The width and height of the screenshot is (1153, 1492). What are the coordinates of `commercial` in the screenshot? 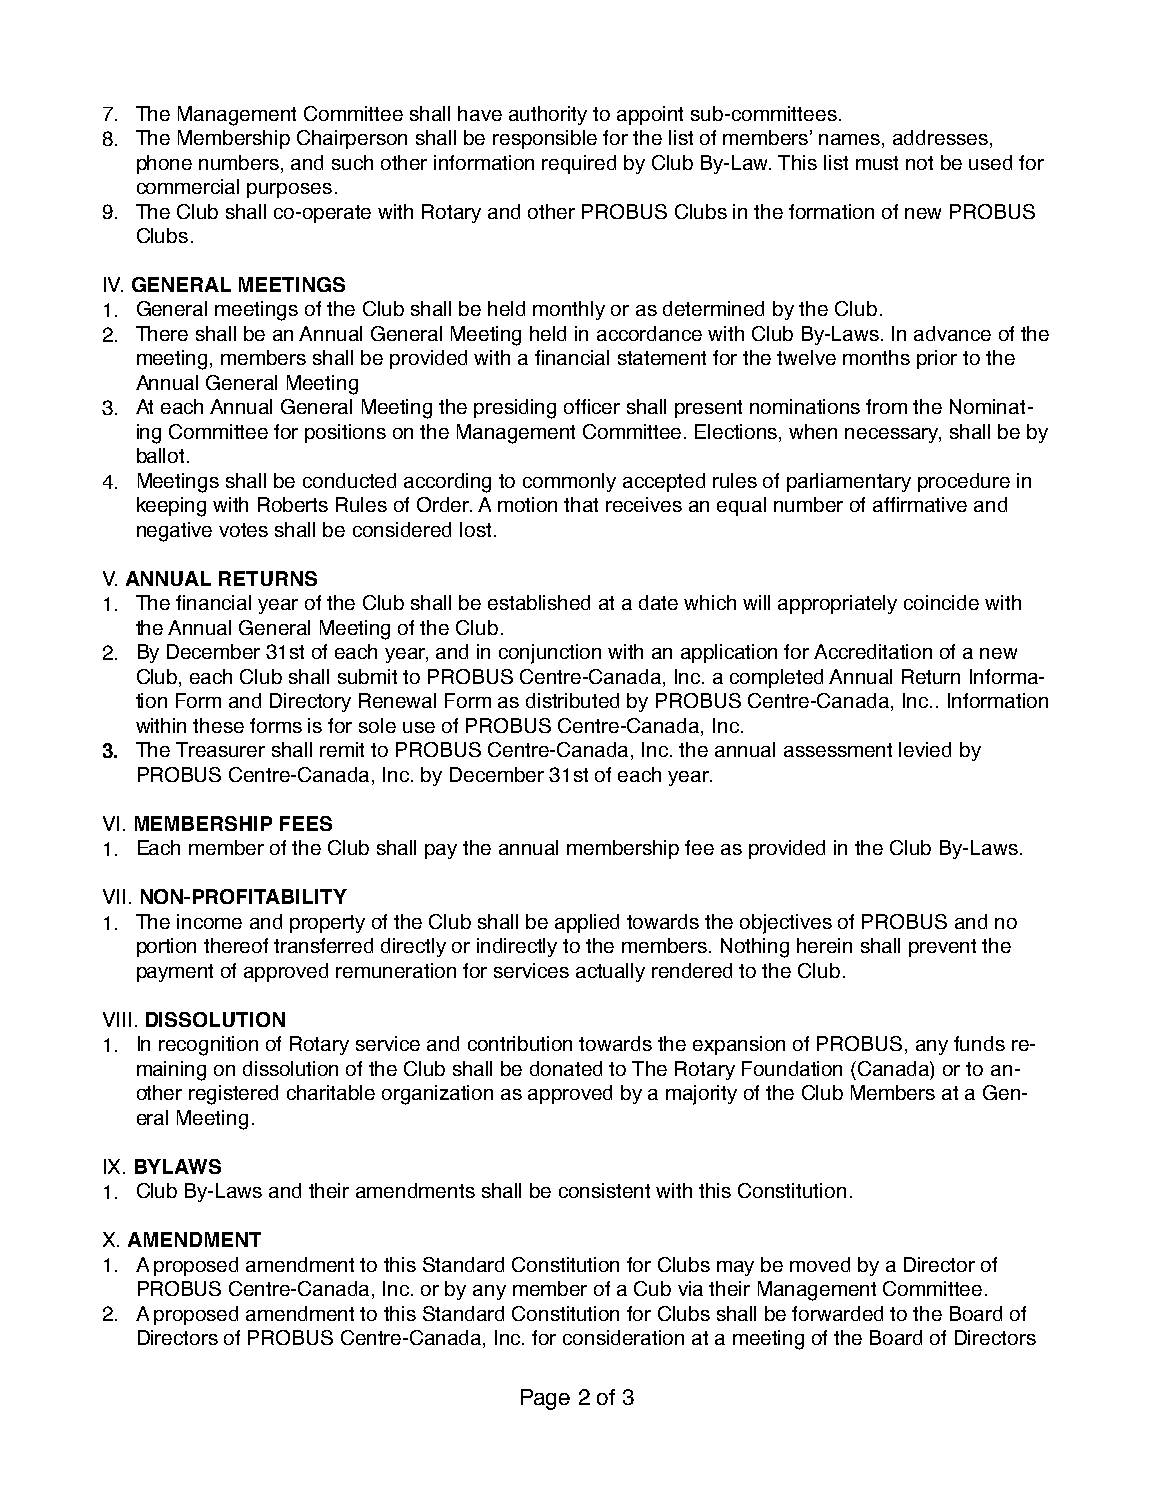 It's located at (188, 186).
